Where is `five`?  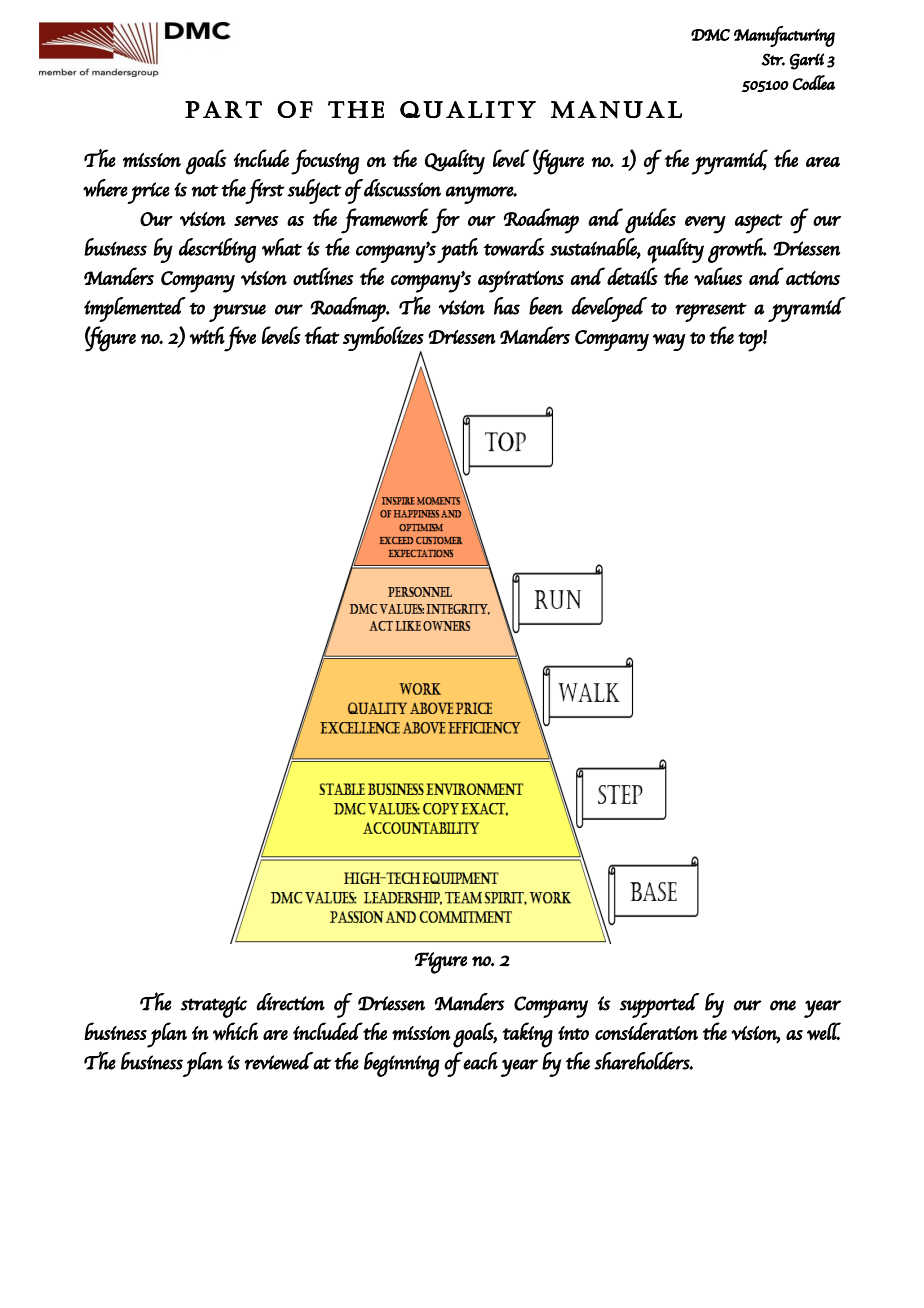
five is located at coordinates (240, 339).
